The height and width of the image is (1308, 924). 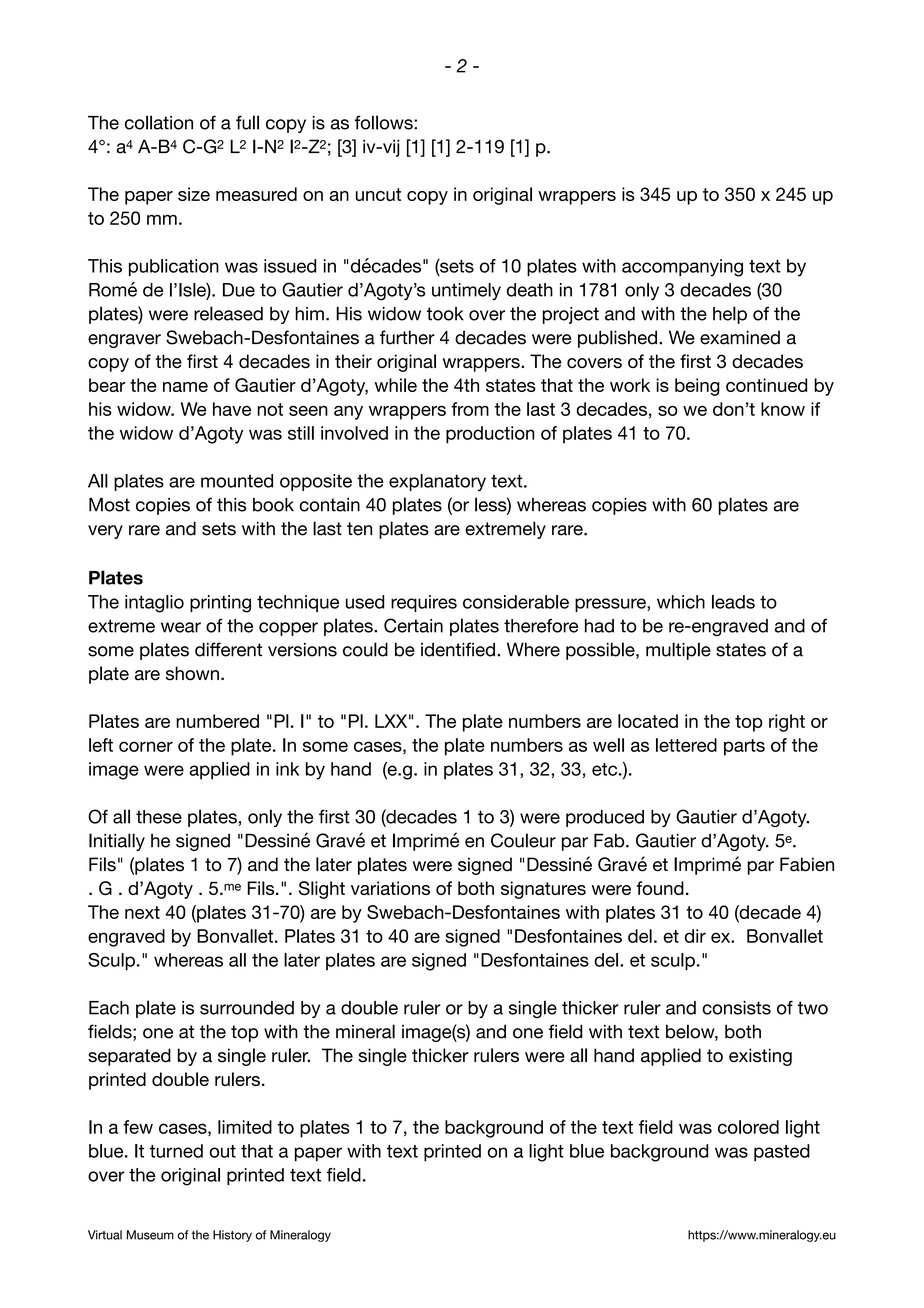 I want to click on size, so click(x=194, y=194).
